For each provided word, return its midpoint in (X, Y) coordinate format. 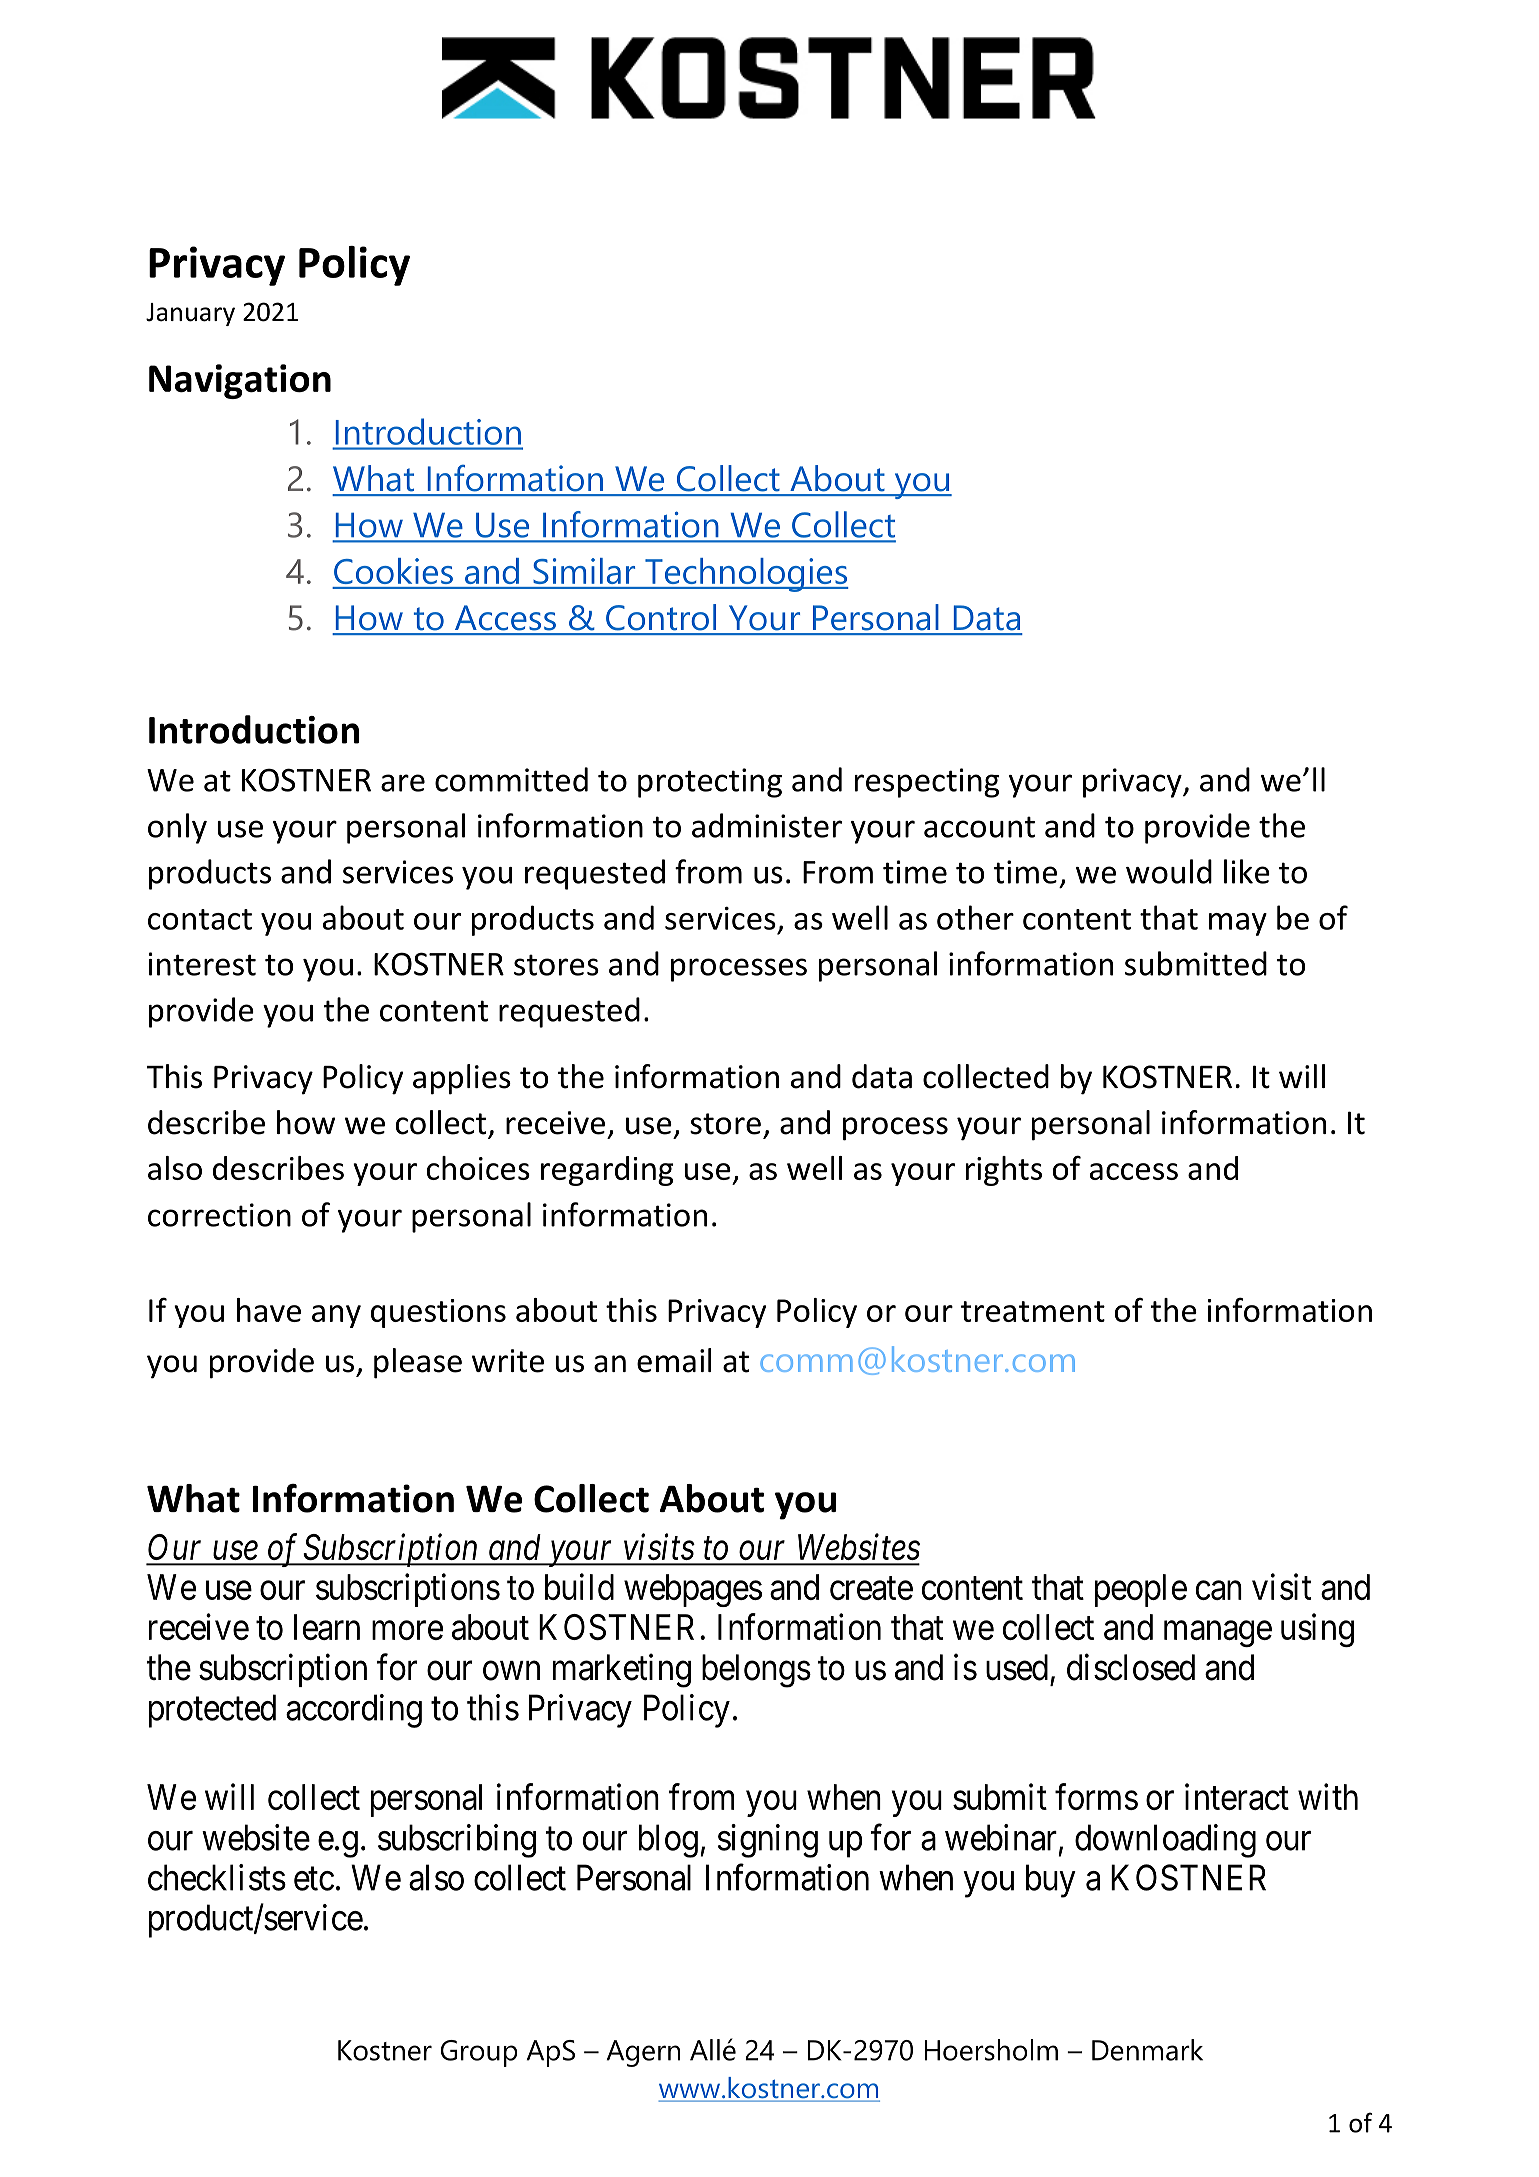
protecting (710, 783)
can (1219, 1590)
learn (327, 1627)
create (871, 1588)
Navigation (240, 381)
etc (314, 1879)
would (1169, 871)
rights (1004, 1171)
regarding (607, 1171)
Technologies (746, 575)
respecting (927, 783)
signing (768, 1841)
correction (219, 1215)
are (403, 783)
